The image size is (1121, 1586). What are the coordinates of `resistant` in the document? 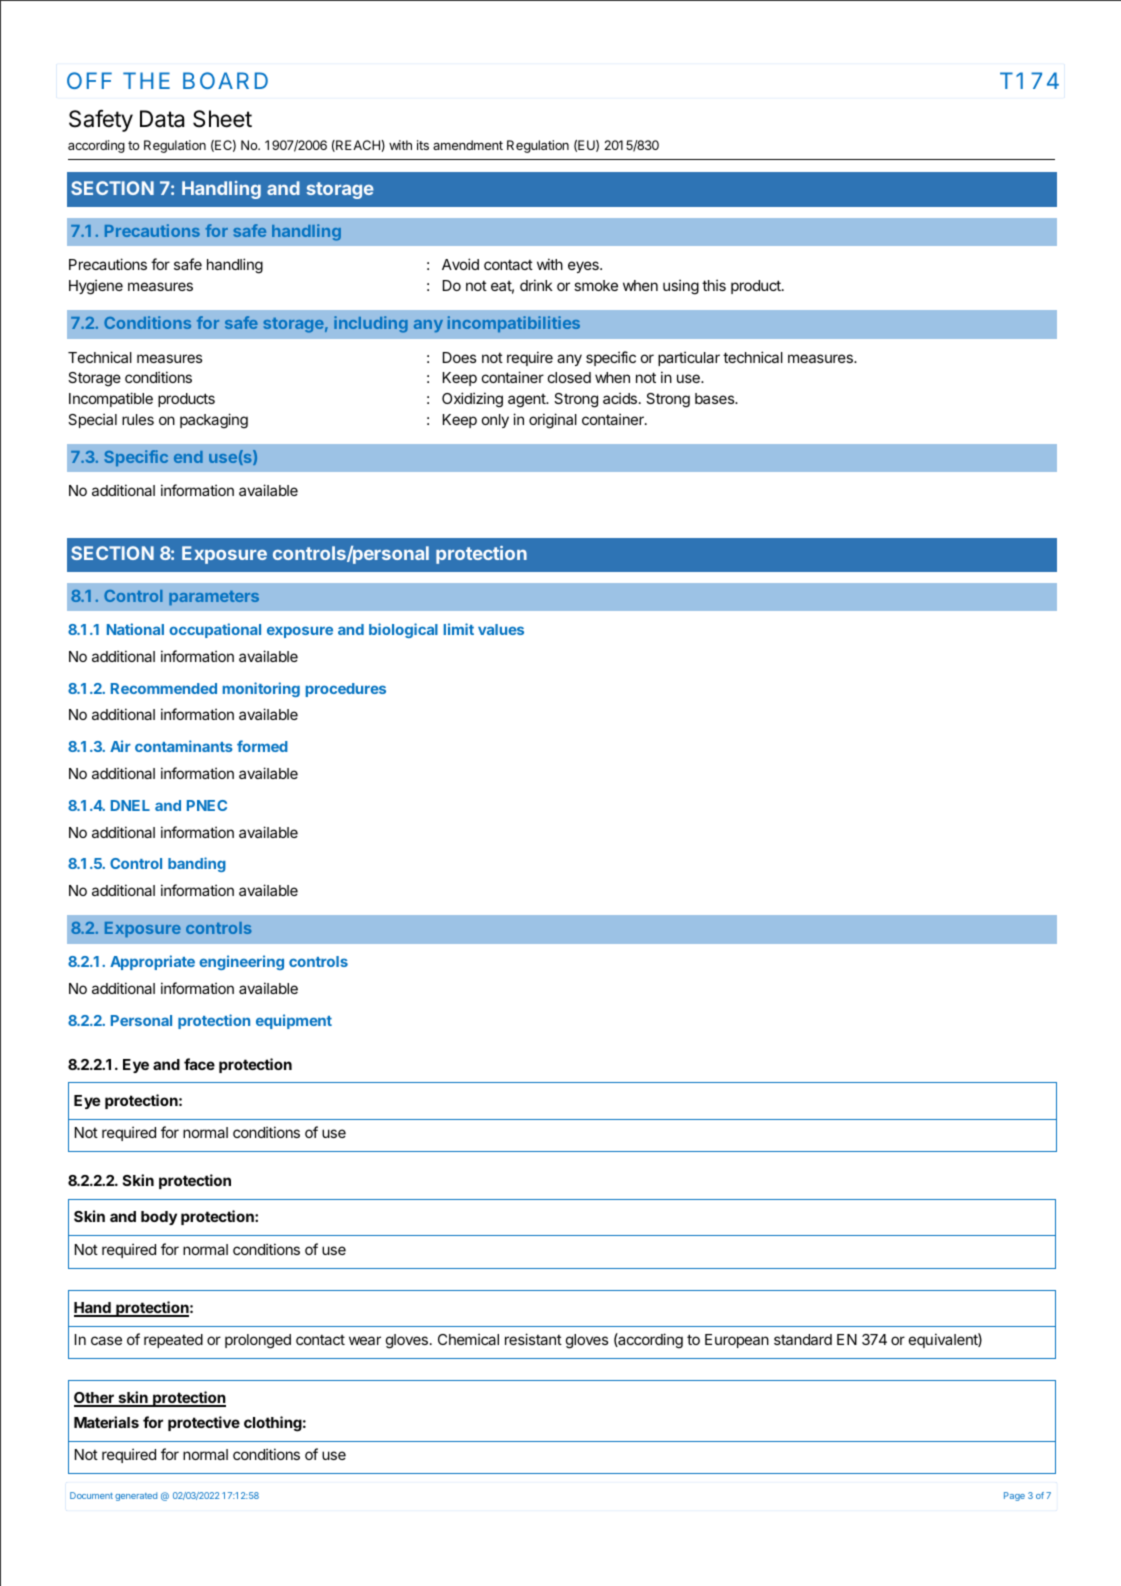 It's located at (533, 1339).
